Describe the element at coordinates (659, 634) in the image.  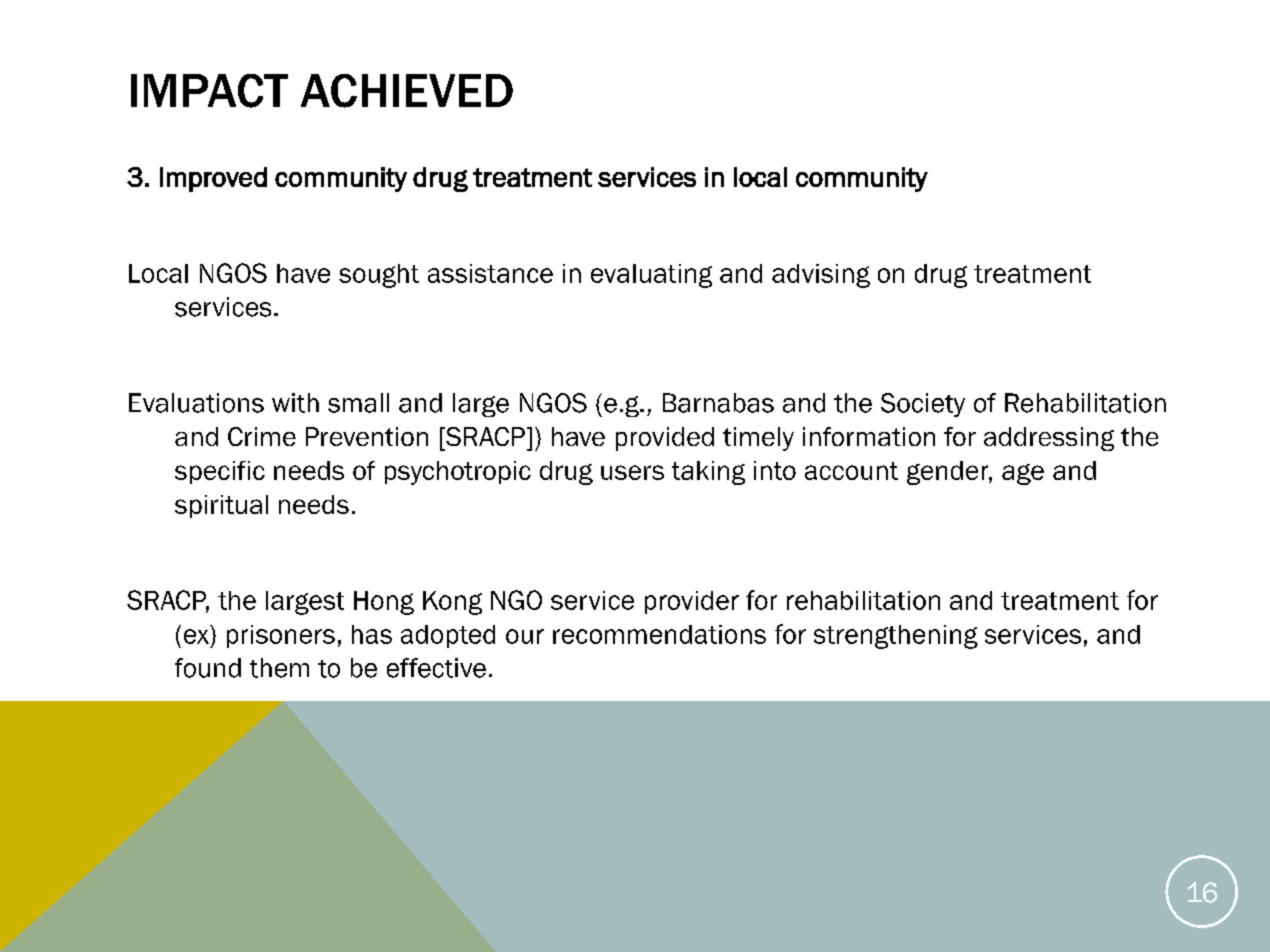
I see `recommendations` at that location.
